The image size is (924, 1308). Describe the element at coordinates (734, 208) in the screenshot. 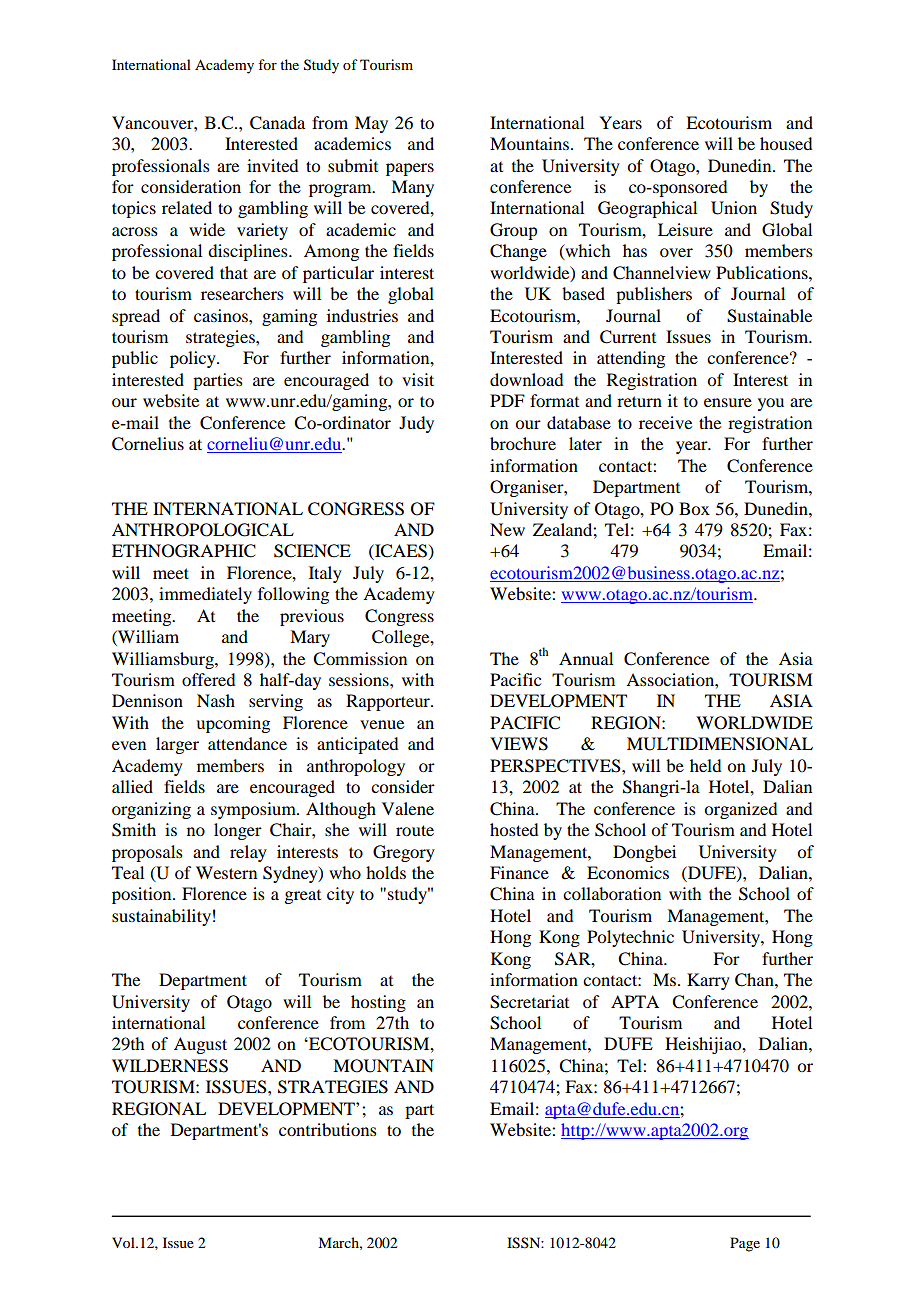

I see `Union` at that location.
